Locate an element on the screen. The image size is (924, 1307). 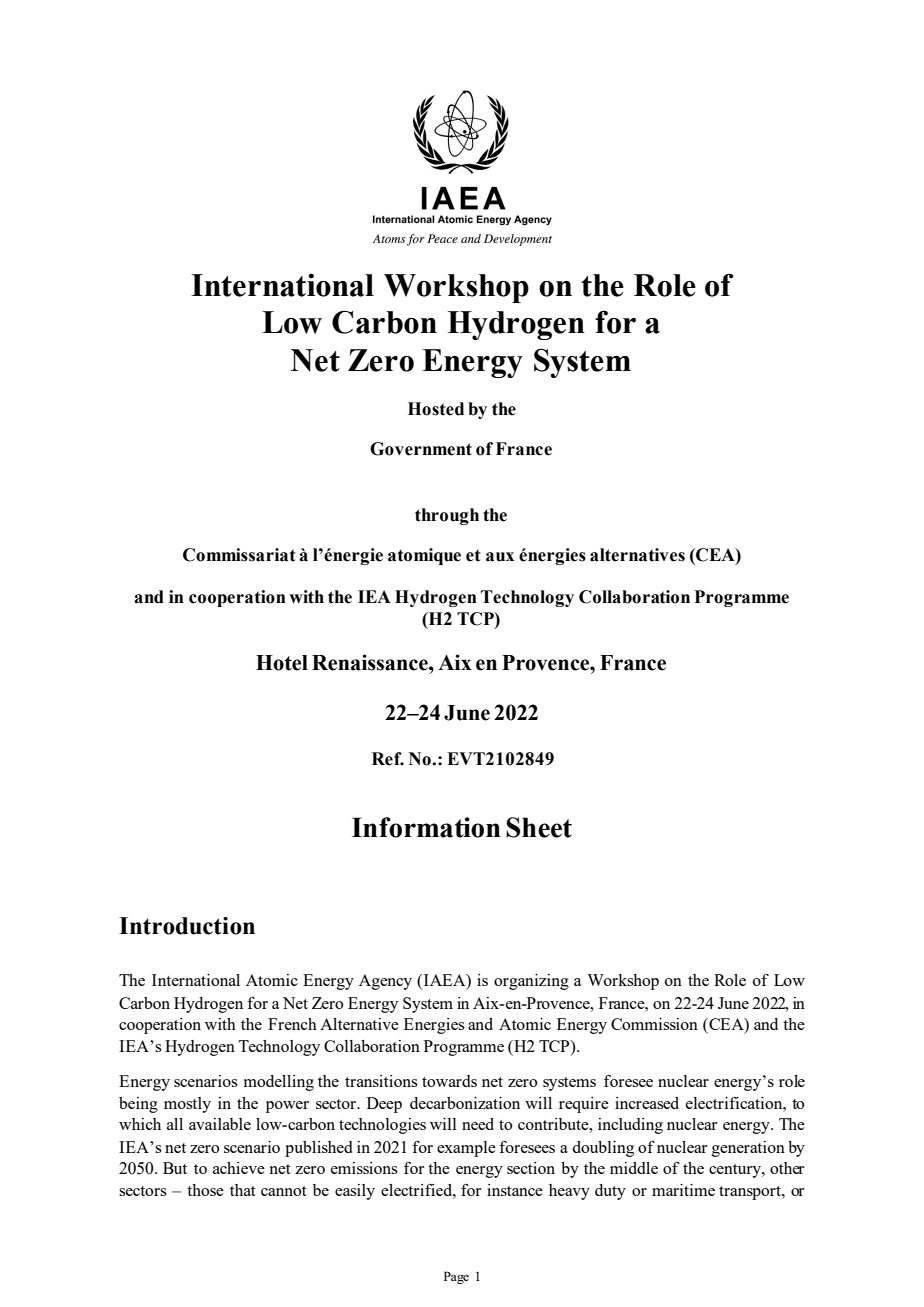
Sheet is located at coordinates (539, 827).
